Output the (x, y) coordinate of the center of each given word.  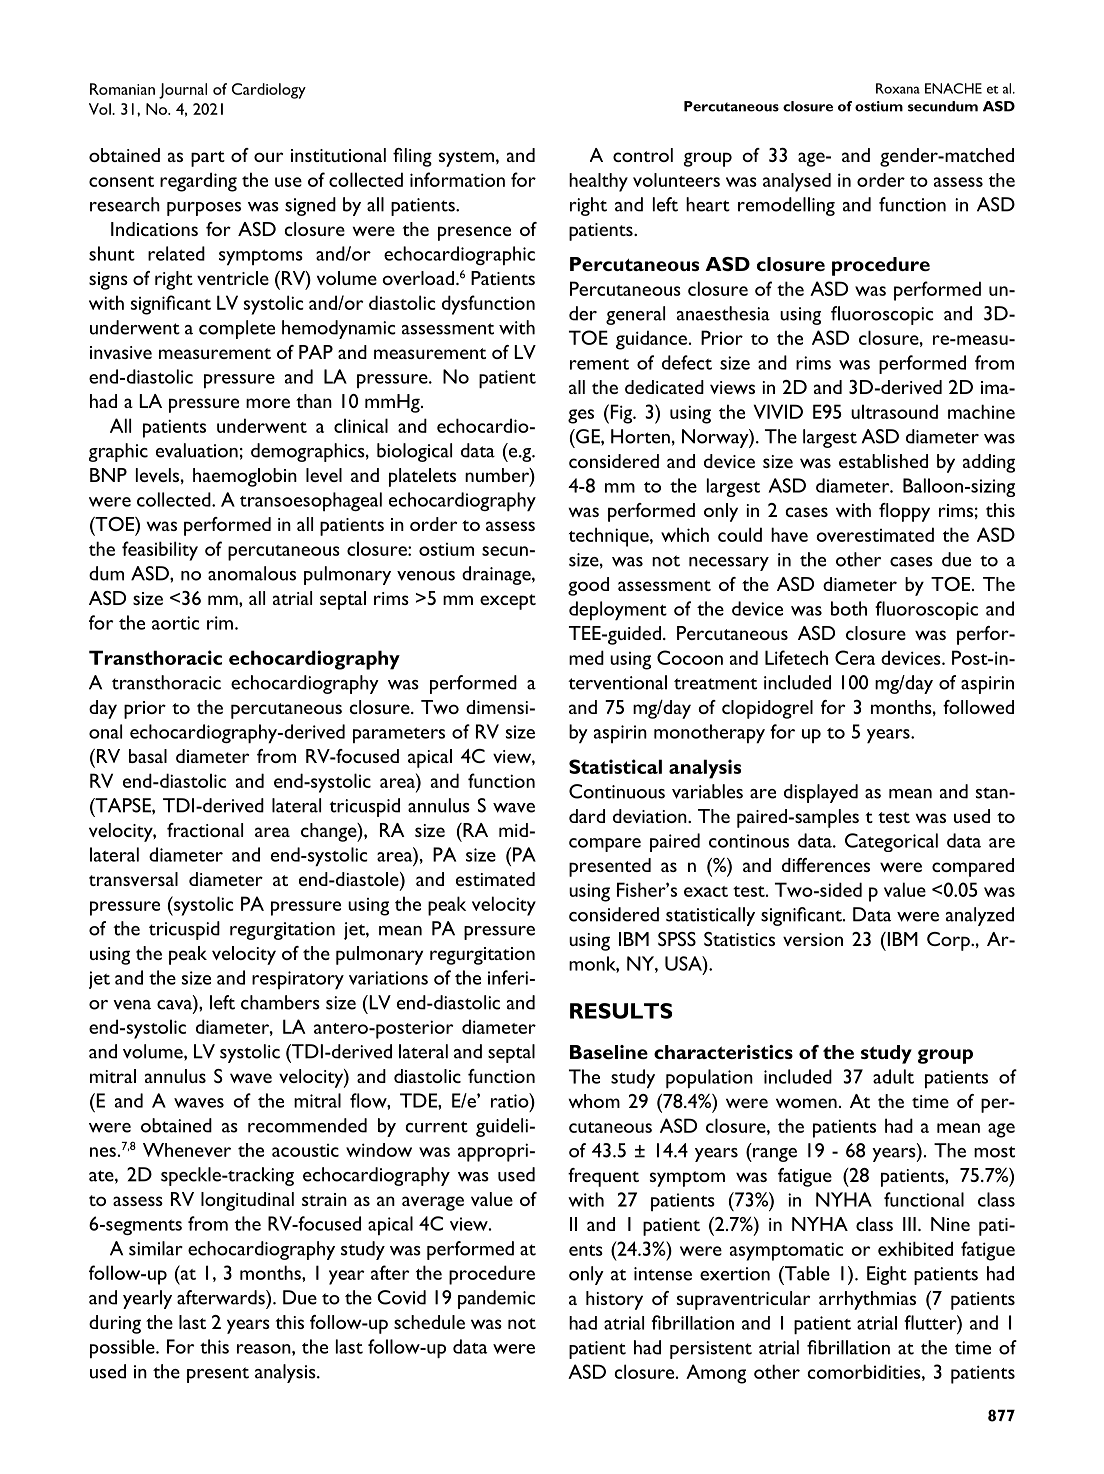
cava (174, 1005)
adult (893, 1076)
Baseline (609, 1052)
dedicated (664, 387)
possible (123, 1348)
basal (148, 756)
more (268, 403)
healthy (598, 182)
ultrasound (894, 411)
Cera (855, 657)
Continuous (617, 791)
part (208, 159)
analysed (797, 182)
